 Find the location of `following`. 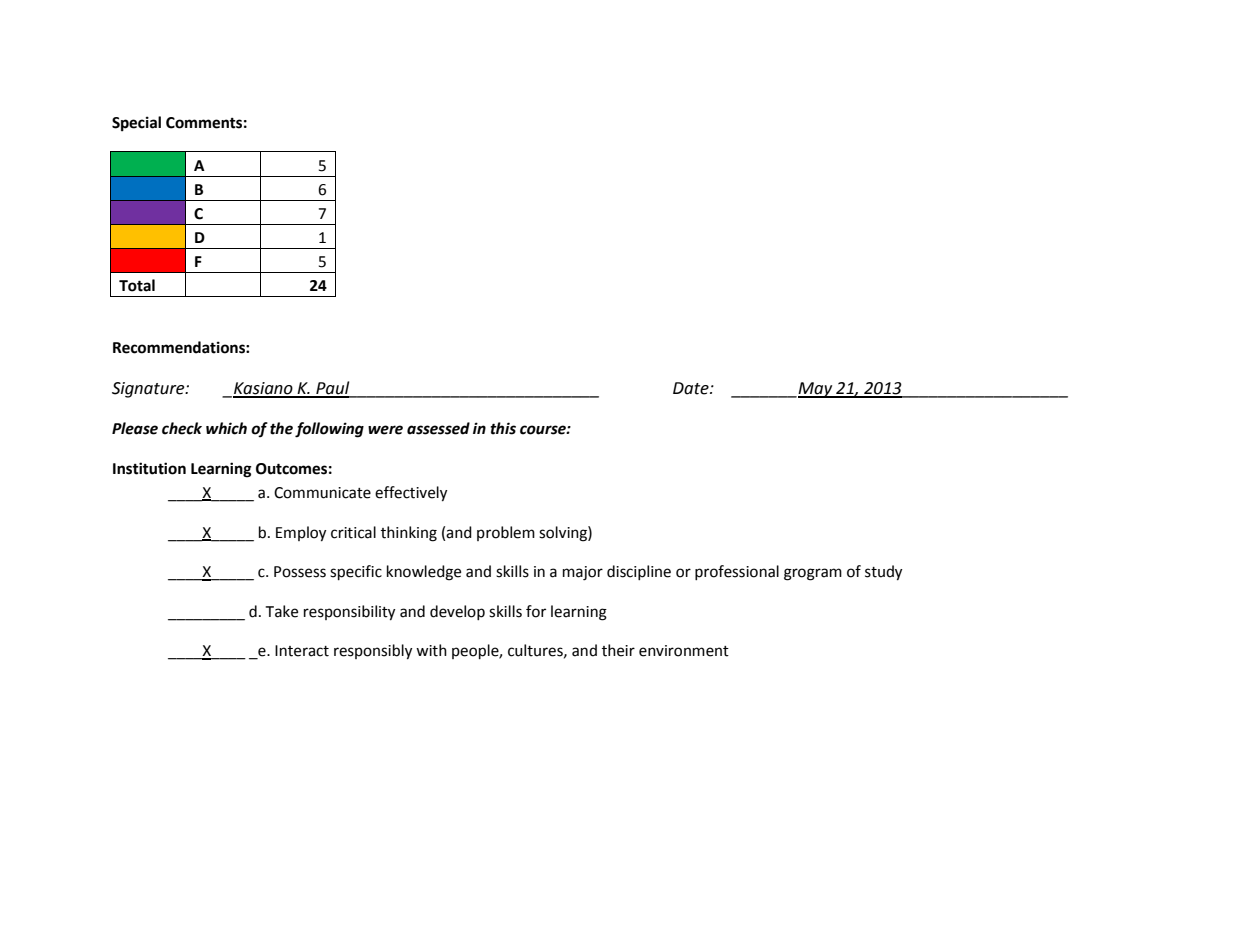

following is located at coordinates (329, 430).
